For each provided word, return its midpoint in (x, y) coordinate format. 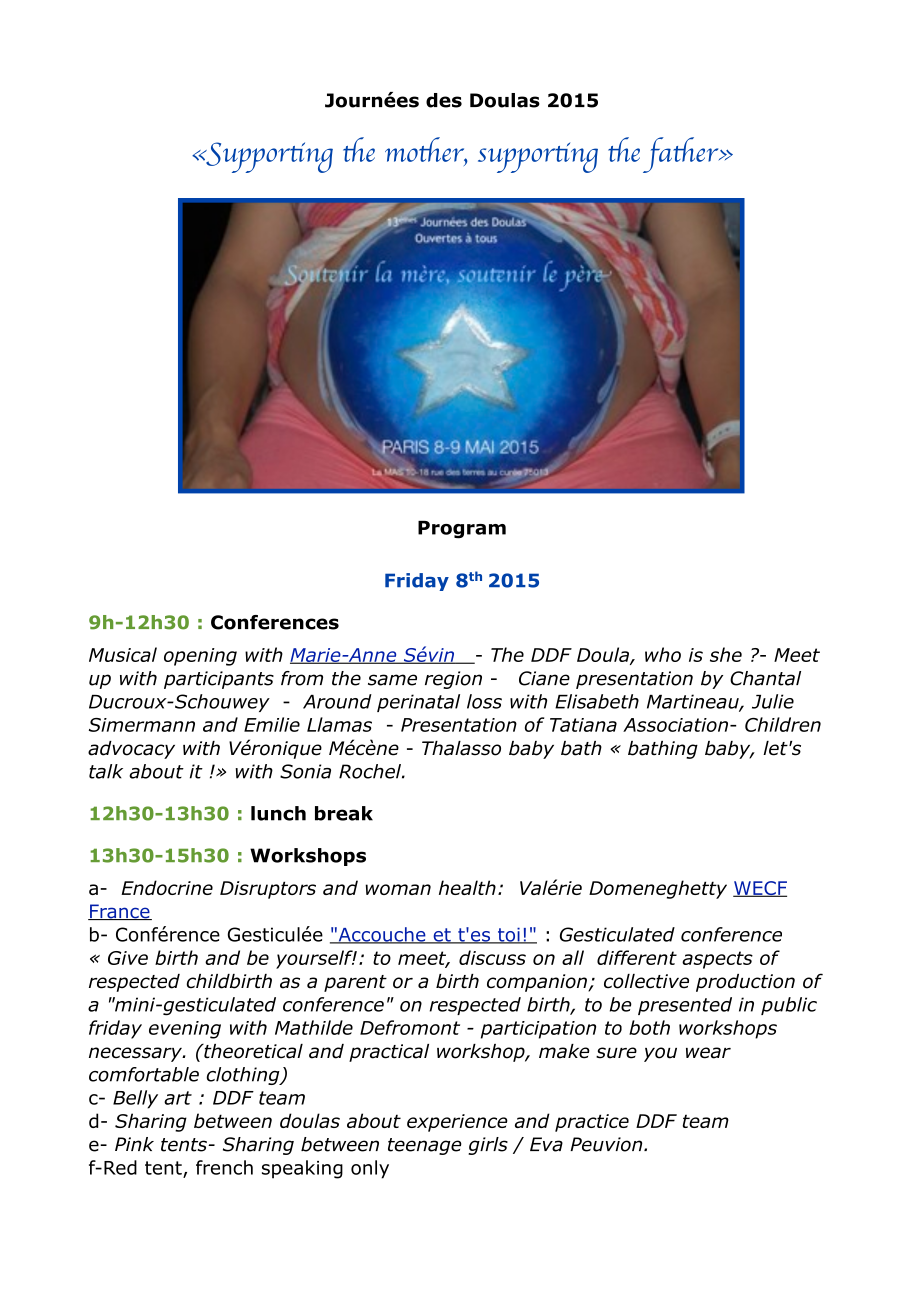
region (453, 680)
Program (462, 530)
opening (200, 657)
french (224, 1167)
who (663, 654)
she (726, 654)
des (444, 100)
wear (708, 1053)
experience (457, 1123)
